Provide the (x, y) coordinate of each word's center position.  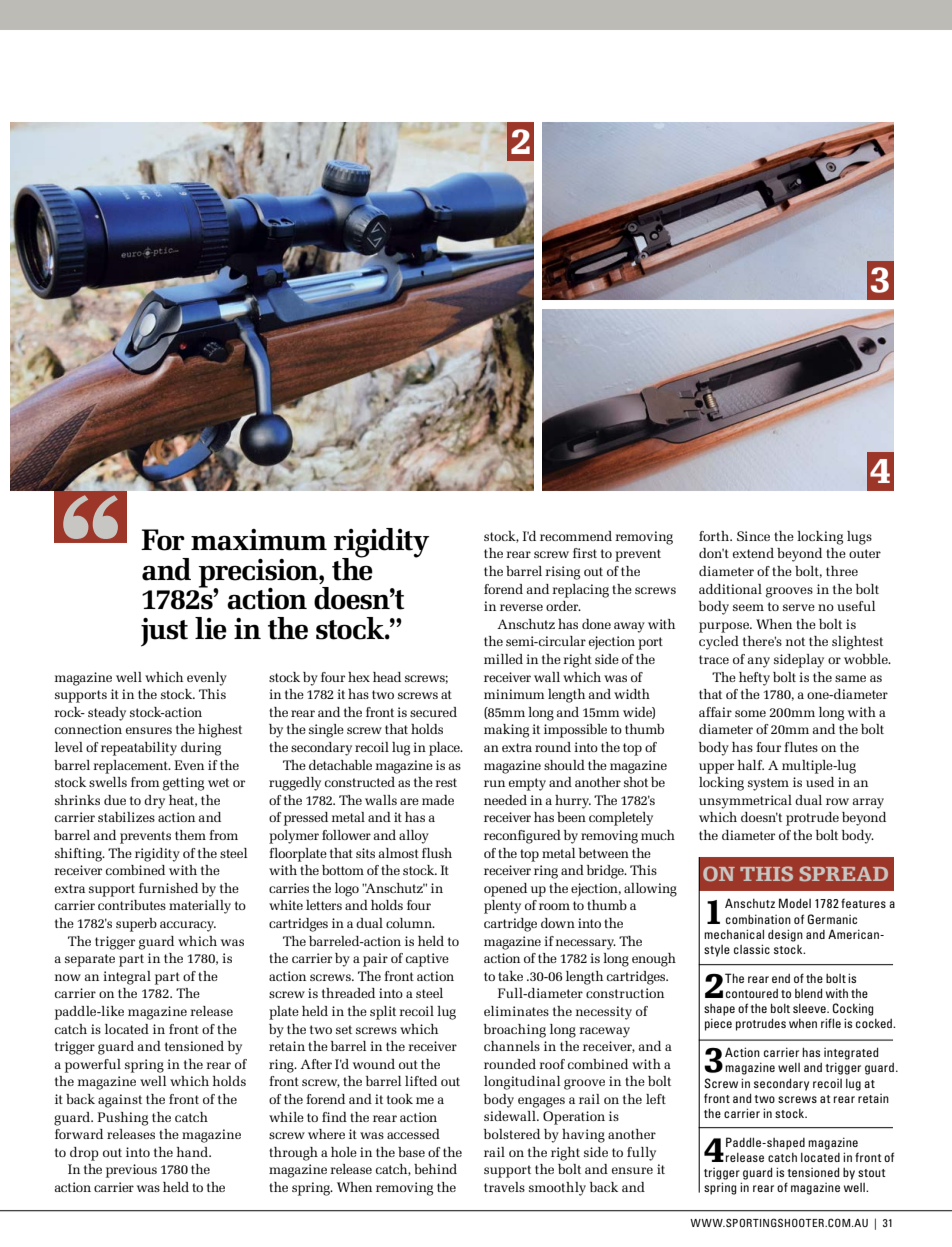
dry (154, 802)
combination (758, 919)
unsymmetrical (745, 802)
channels (512, 1046)
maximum (259, 540)
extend (753, 553)
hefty (754, 679)
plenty (502, 907)
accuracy (188, 926)
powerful (93, 1066)
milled (503, 659)
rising (562, 573)
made (438, 800)
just (164, 632)
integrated (851, 1053)
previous (131, 1171)
